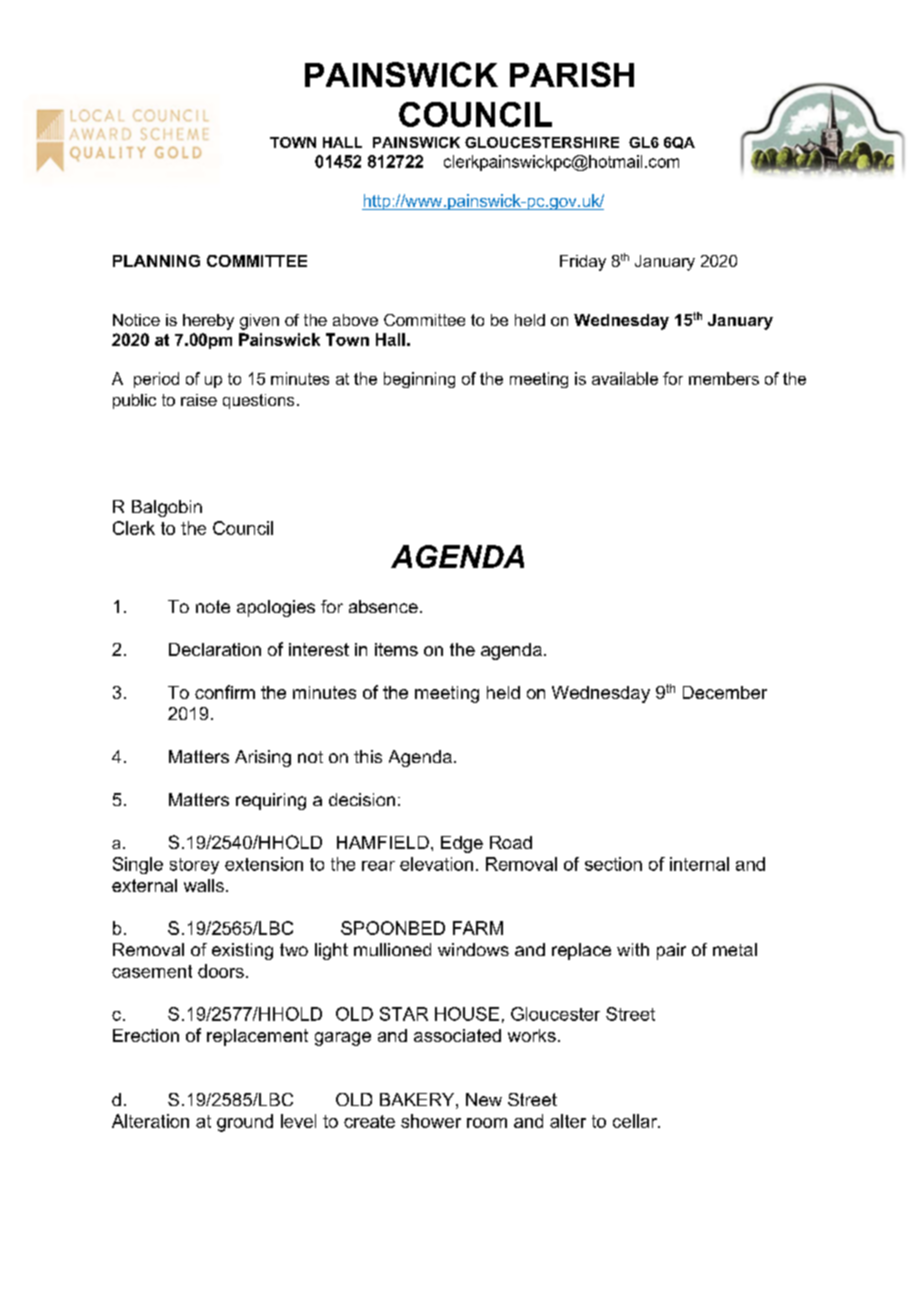 The image size is (924, 1308). What do you see at coordinates (583, 263) in the document?
I see `Friday` at bounding box center [583, 263].
